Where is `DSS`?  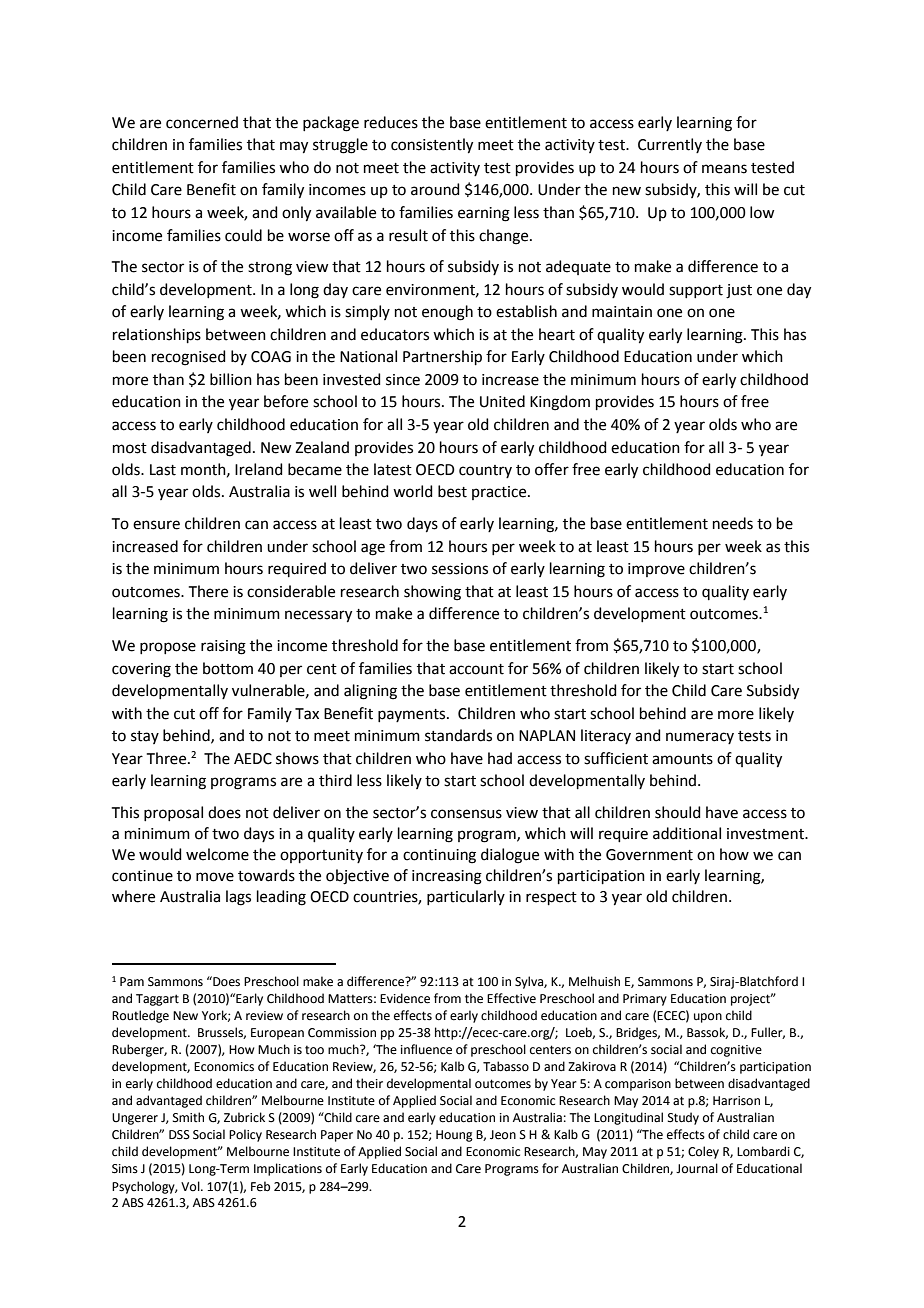
DSS is located at coordinates (179, 1135).
